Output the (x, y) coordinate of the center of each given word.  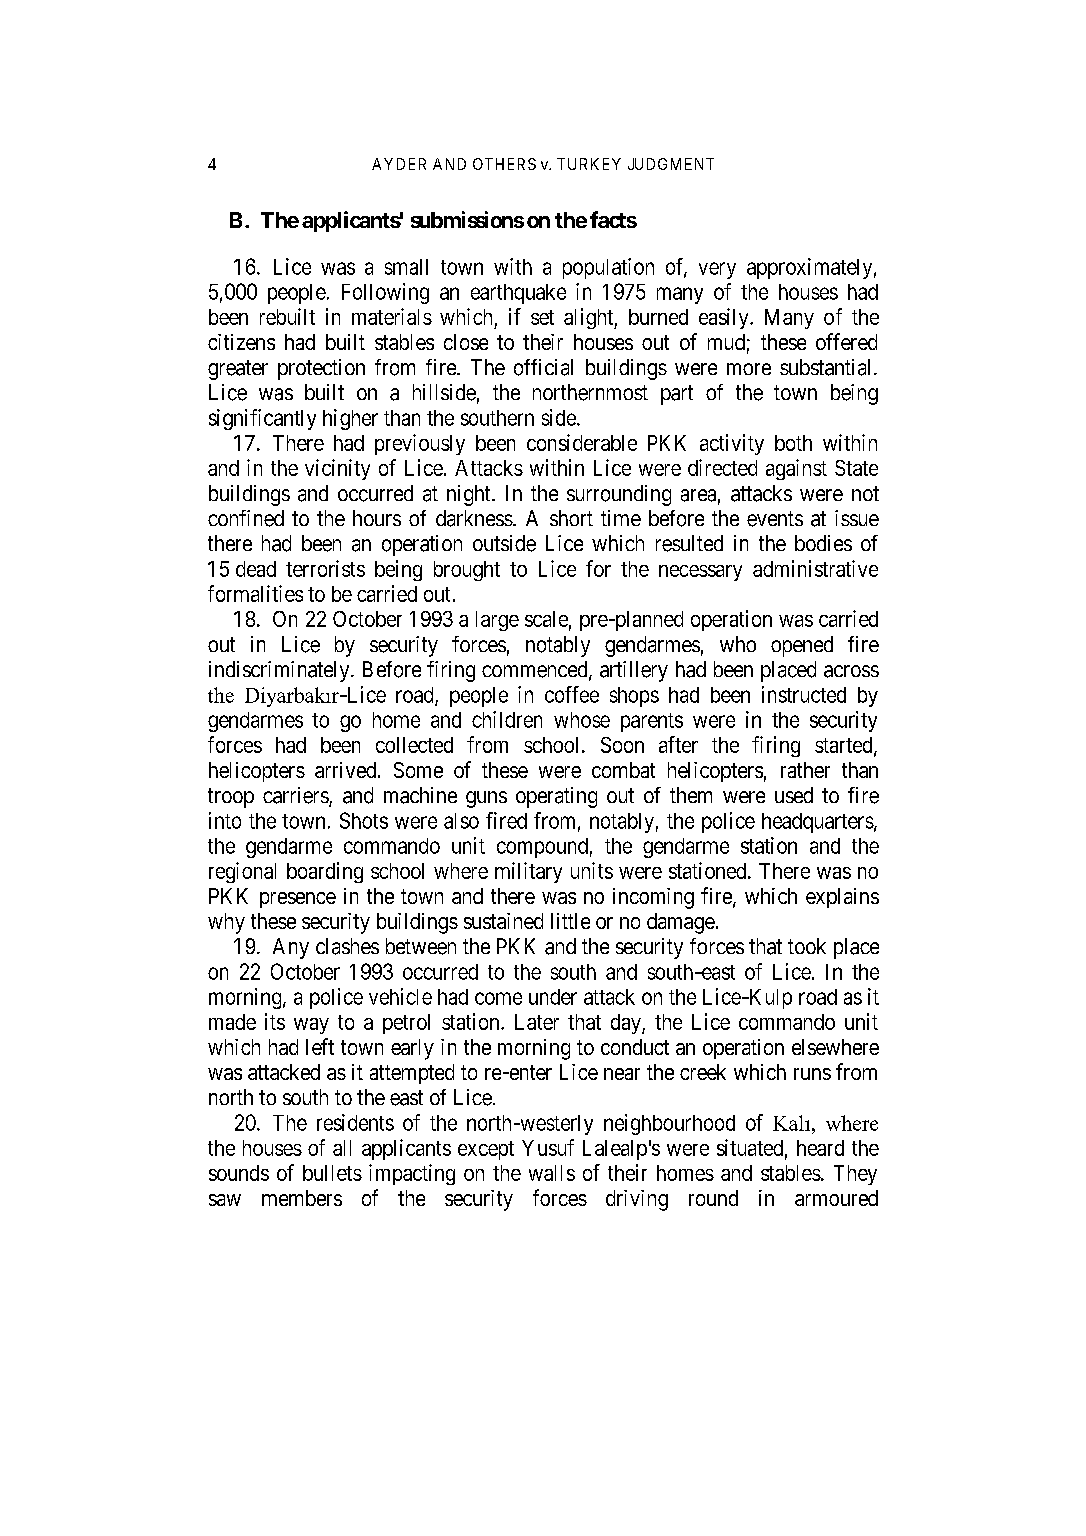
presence (298, 900)
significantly (262, 419)
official (543, 367)
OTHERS (504, 164)
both (793, 443)
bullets (332, 1173)
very (717, 270)
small (406, 267)
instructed (804, 694)
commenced (536, 670)
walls (552, 1173)
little (570, 921)
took (807, 946)
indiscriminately (280, 671)
